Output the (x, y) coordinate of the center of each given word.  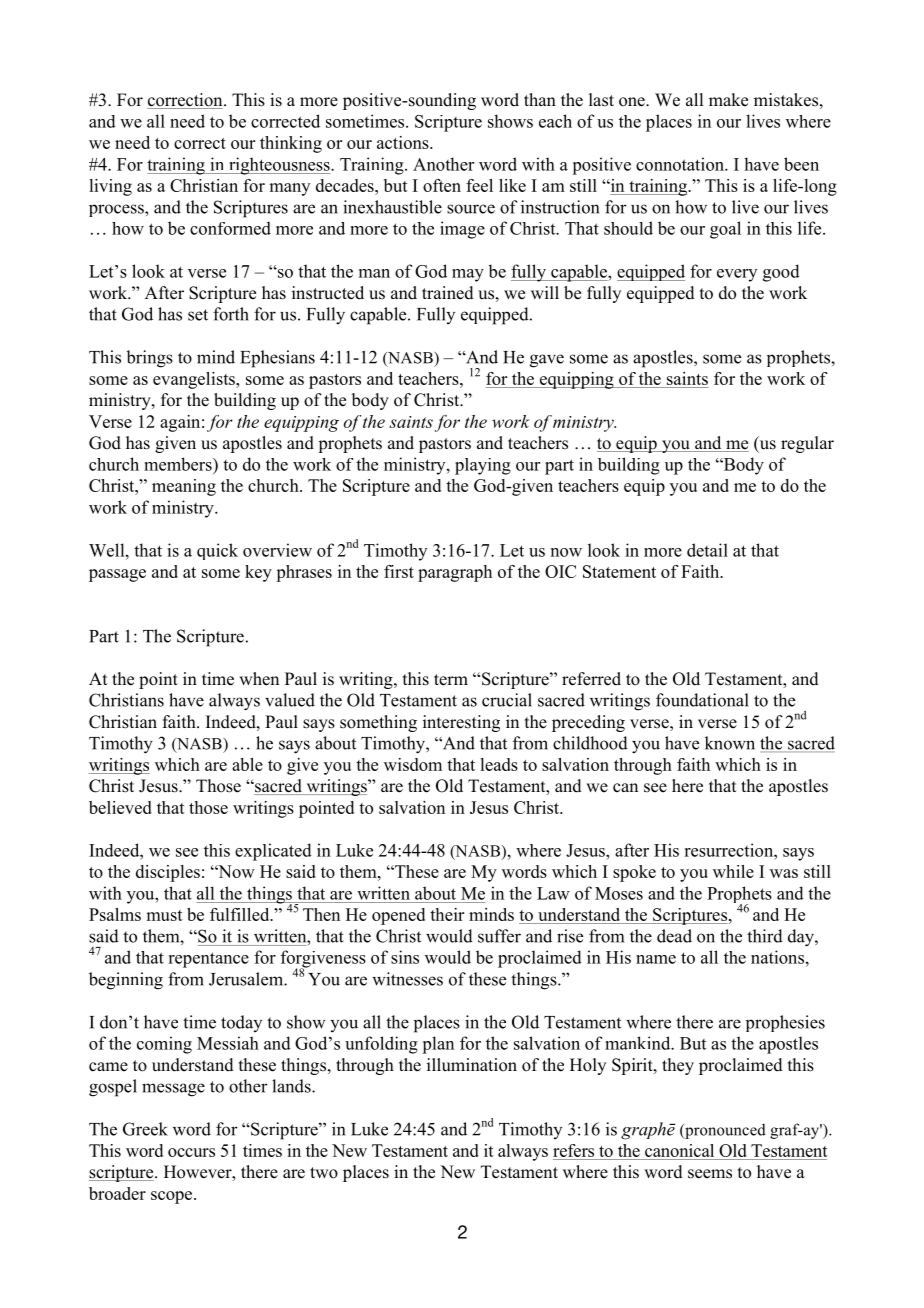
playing (483, 466)
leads (499, 764)
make (728, 100)
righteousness (279, 166)
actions (404, 142)
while (733, 871)
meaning (184, 487)
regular (807, 444)
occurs (191, 1152)
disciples (168, 873)
